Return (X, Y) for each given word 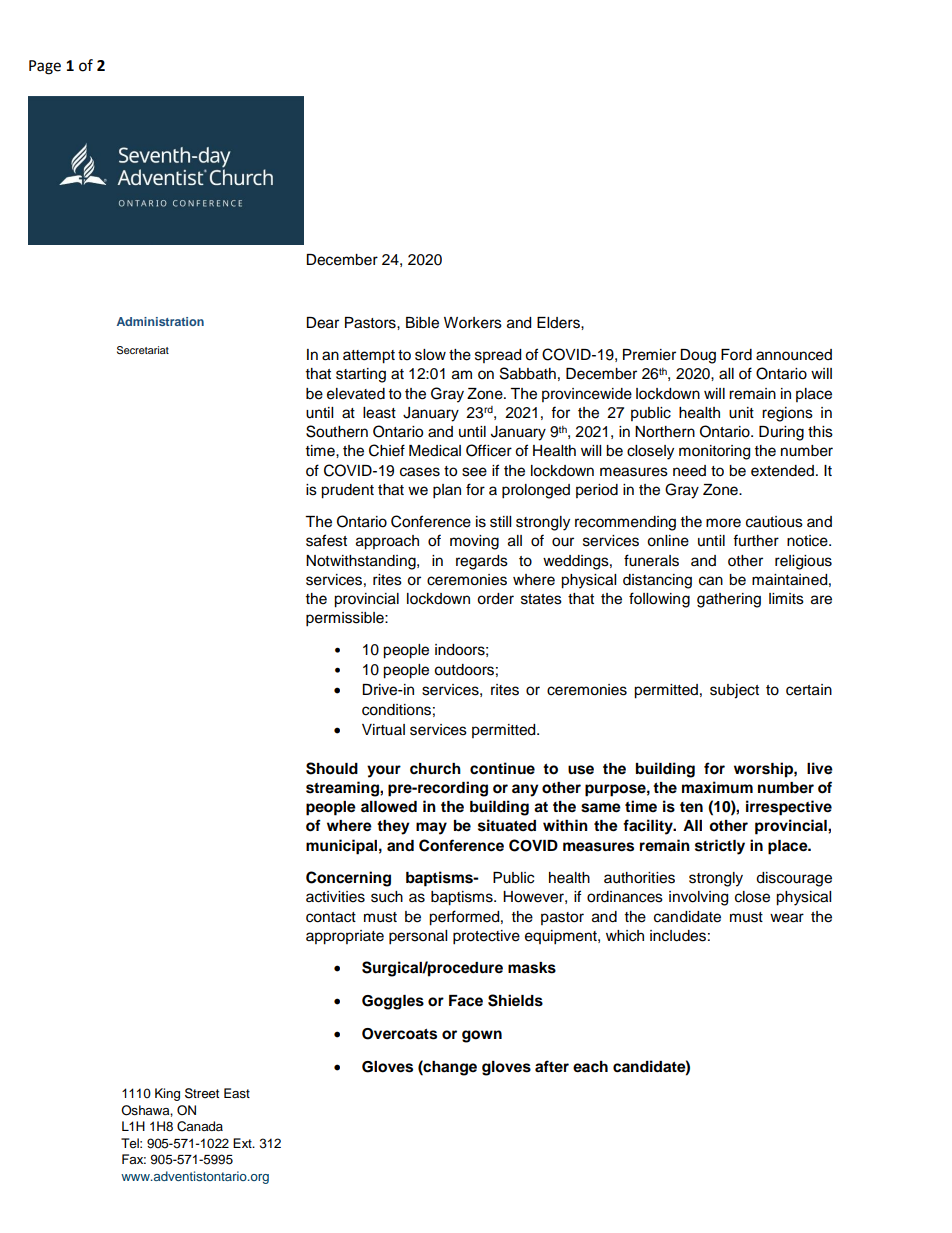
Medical (435, 451)
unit (741, 413)
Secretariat (143, 350)
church (435, 769)
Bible (422, 323)
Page (45, 67)
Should (332, 768)
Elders (559, 323)
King (167, 1094)
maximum (717, 787)
